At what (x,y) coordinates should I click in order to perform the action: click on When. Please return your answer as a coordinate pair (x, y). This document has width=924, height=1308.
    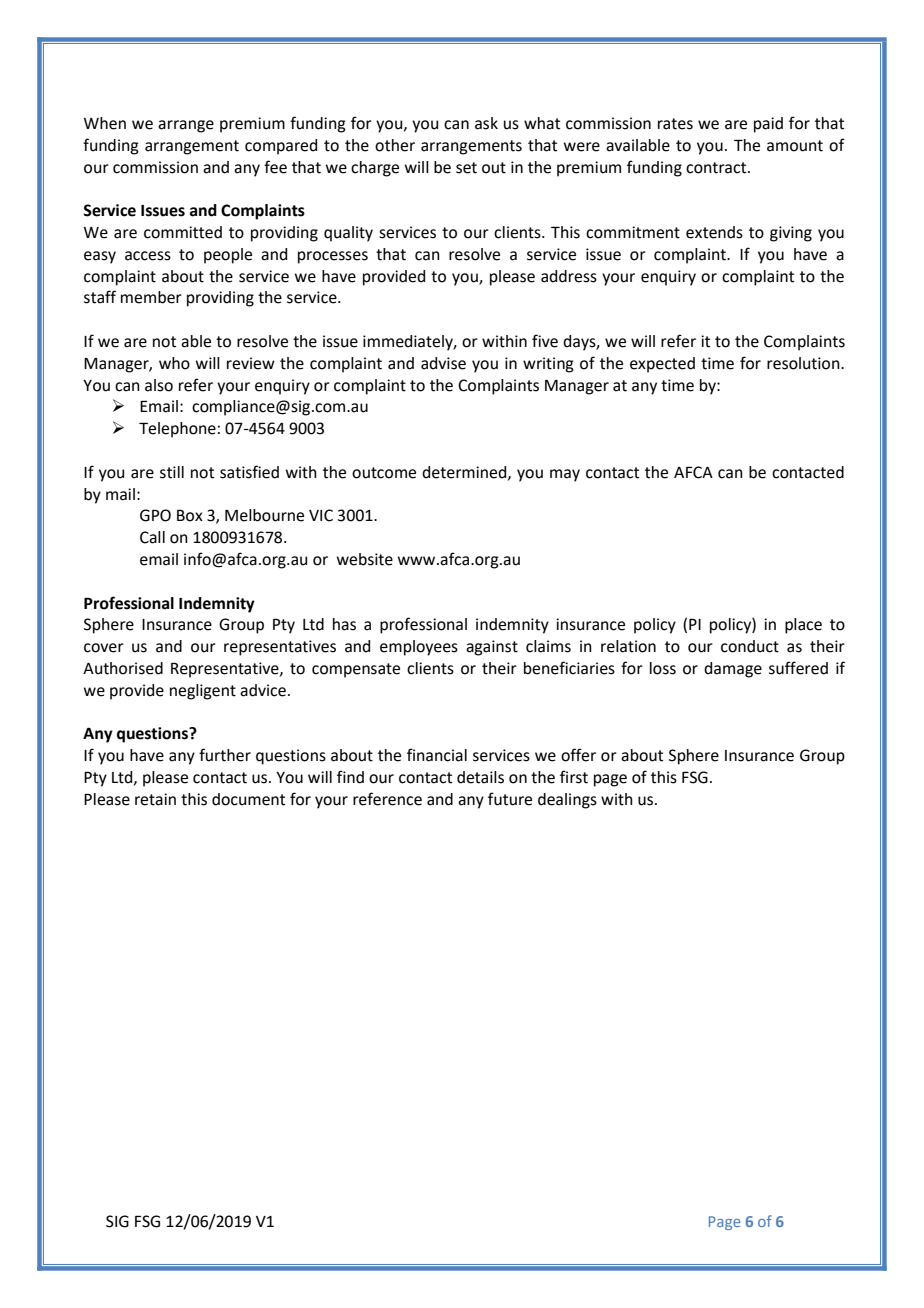
    Looking at the image, I should click on (105, 123).
